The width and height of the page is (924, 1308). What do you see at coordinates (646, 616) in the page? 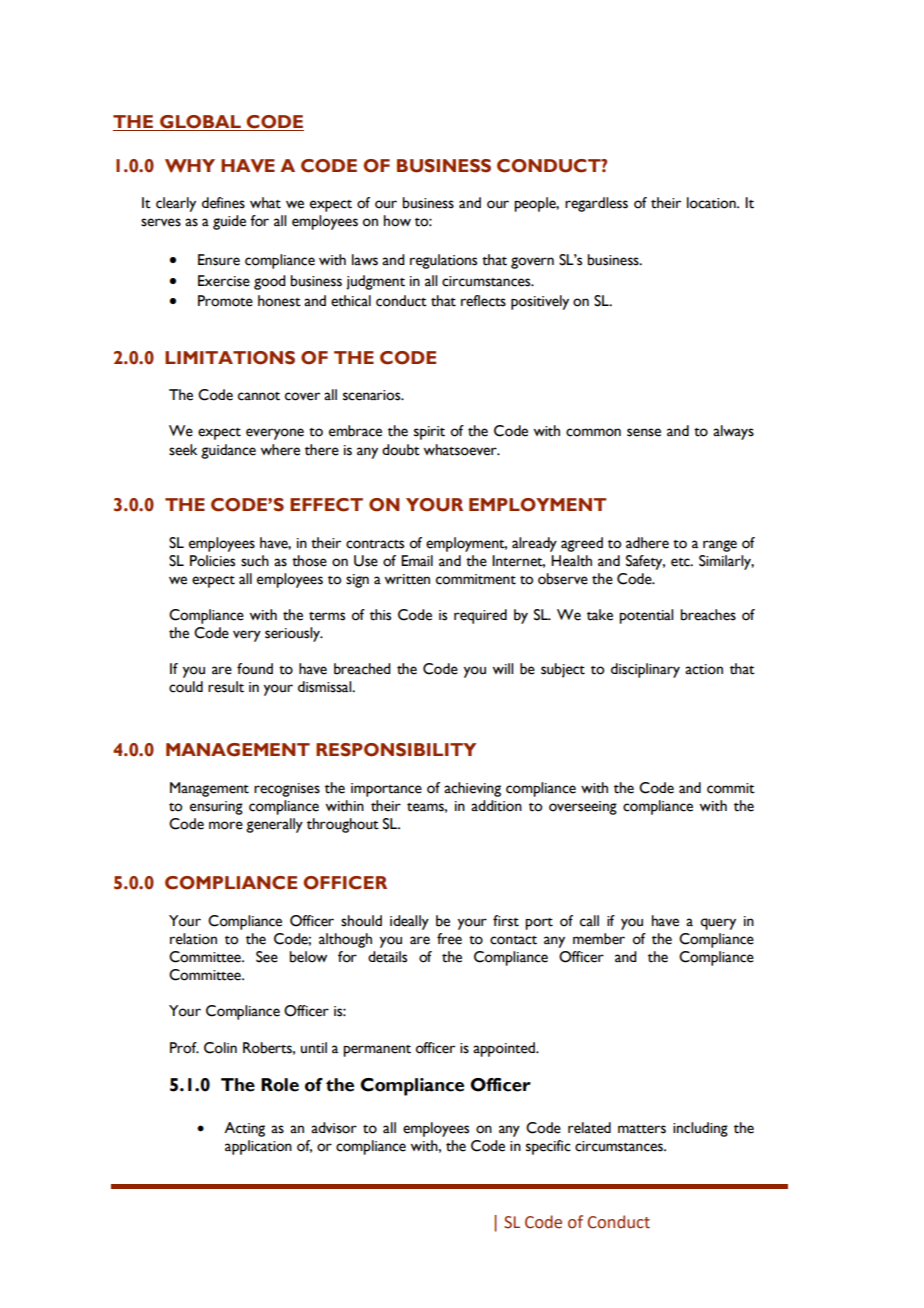
I see `potential` at bounding box center [646, 616].
